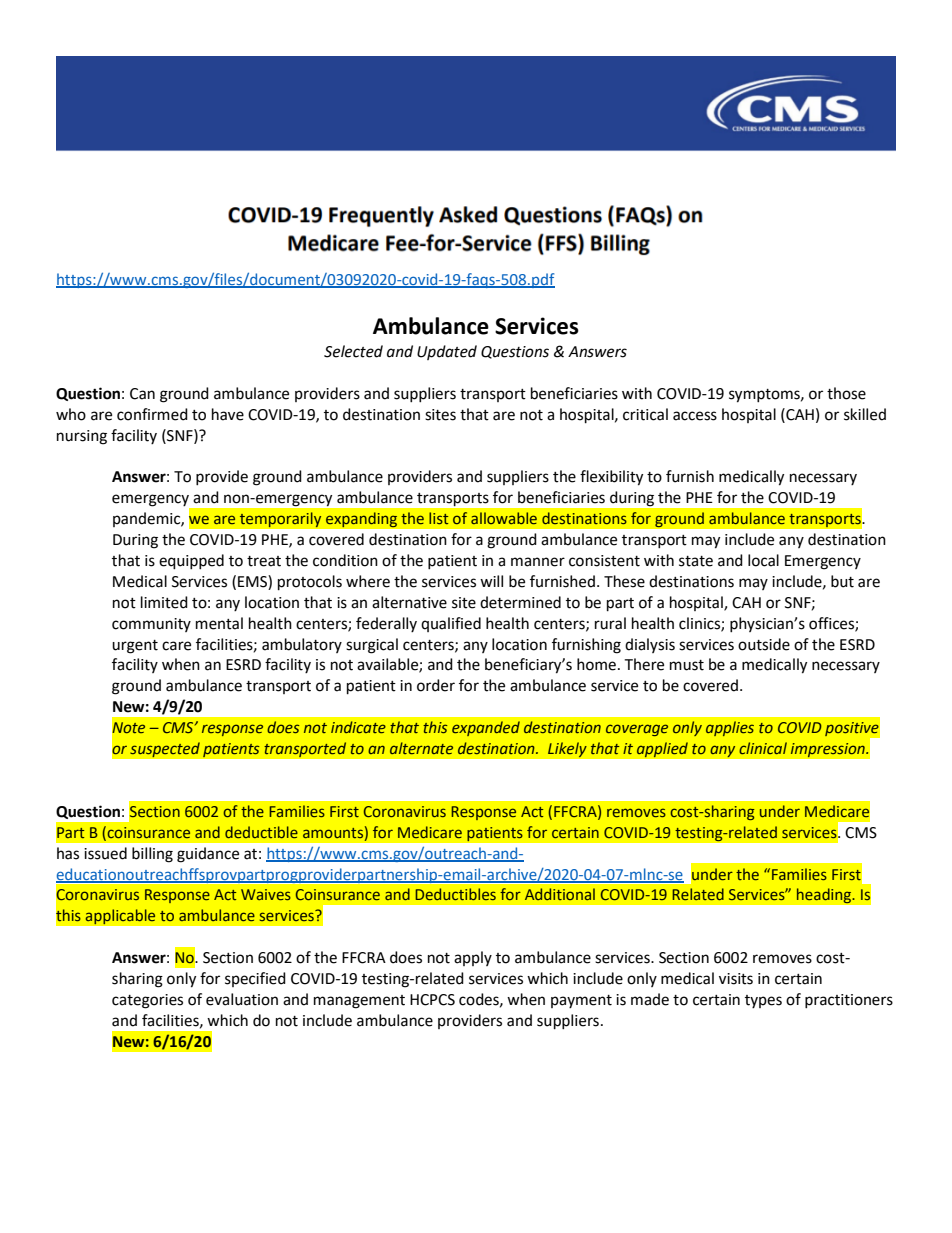  I want to click on categories, so click(147, 1001).
